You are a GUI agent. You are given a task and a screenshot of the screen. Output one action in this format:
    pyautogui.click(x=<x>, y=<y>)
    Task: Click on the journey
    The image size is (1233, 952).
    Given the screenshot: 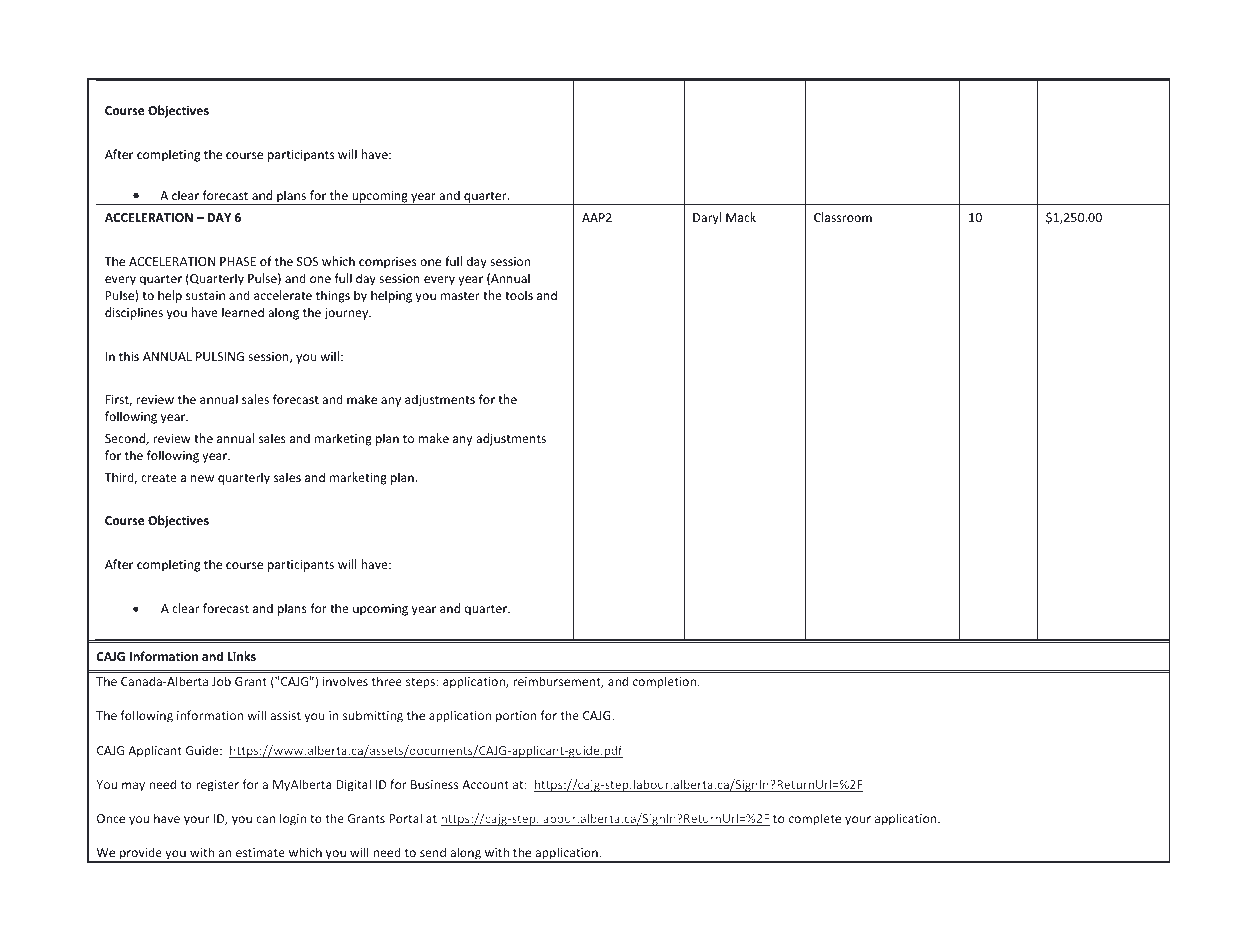 What is the action you would take?
    pyautogui.click(x=347, y=314)
